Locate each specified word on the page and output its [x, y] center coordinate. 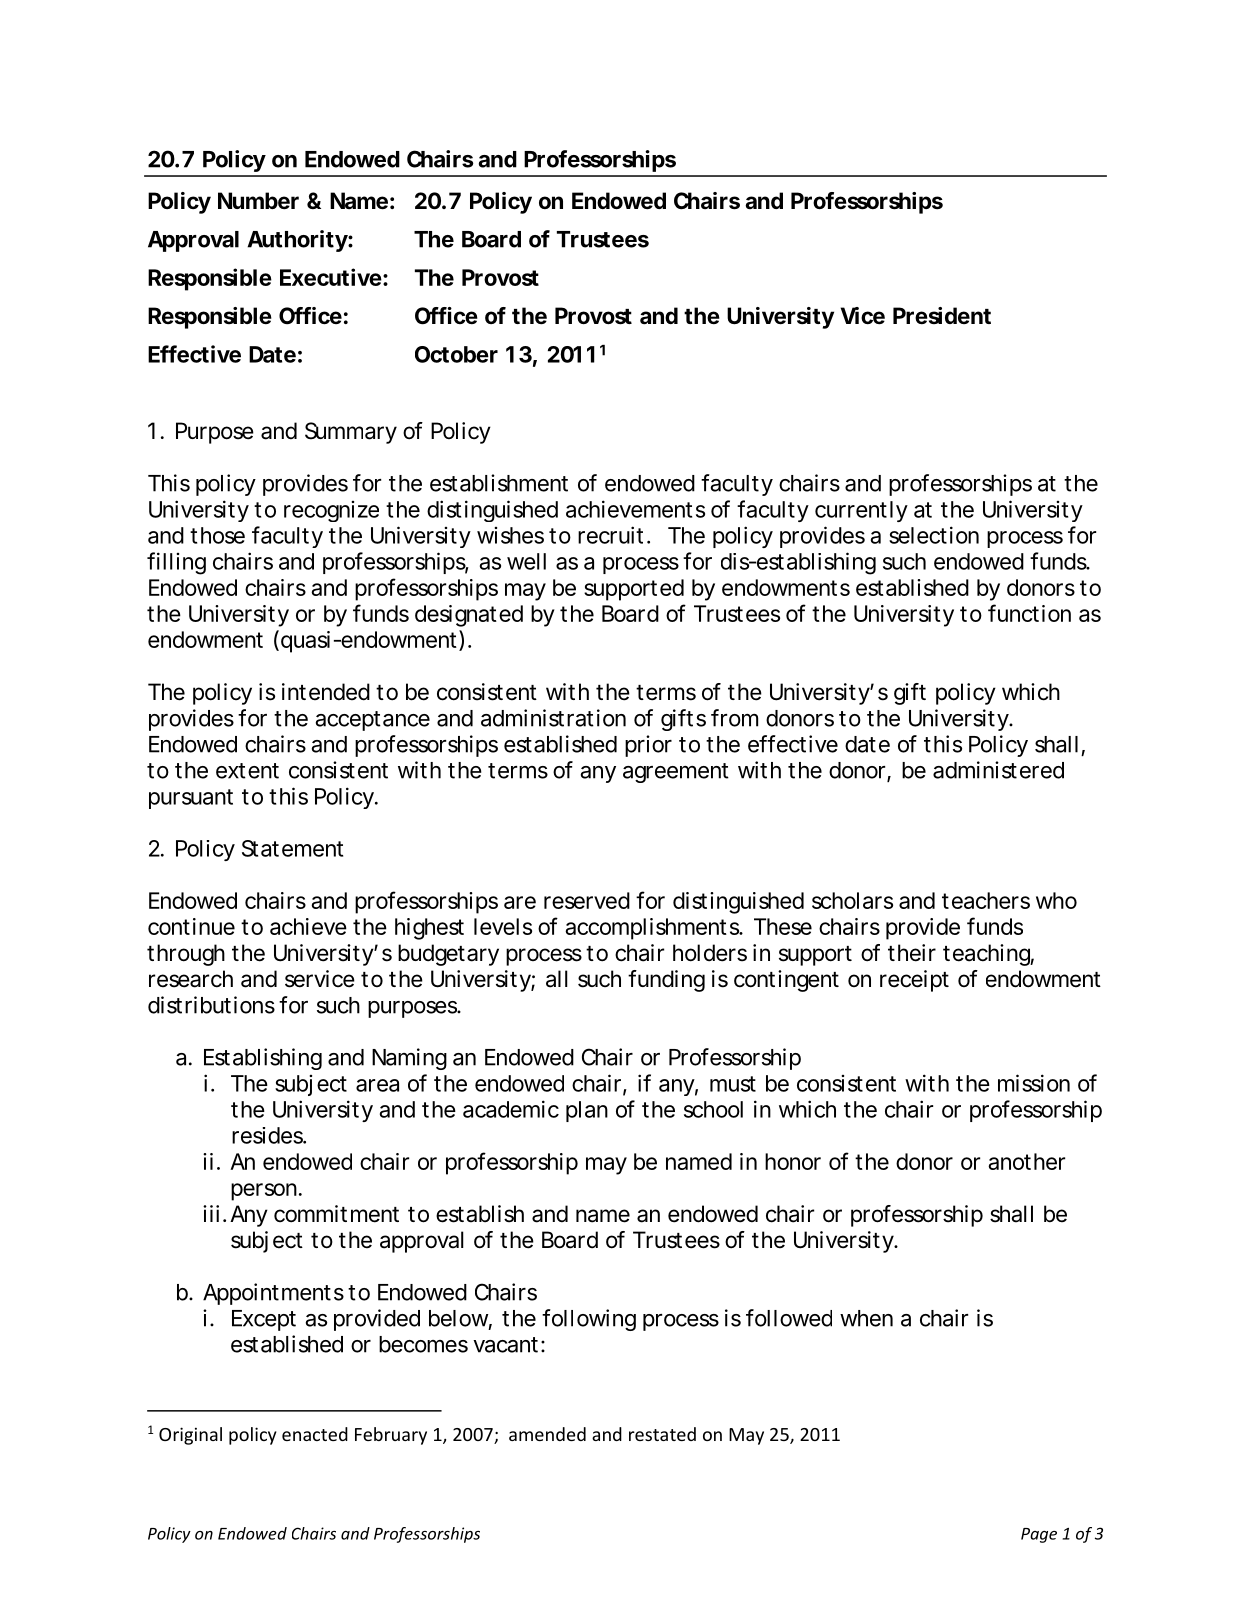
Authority [298, 241]
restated [662, 1434]
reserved [587, 900]
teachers [986, 900]
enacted [315, 1434]
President [942, 315]
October [456, 354]
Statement [292, 848]
